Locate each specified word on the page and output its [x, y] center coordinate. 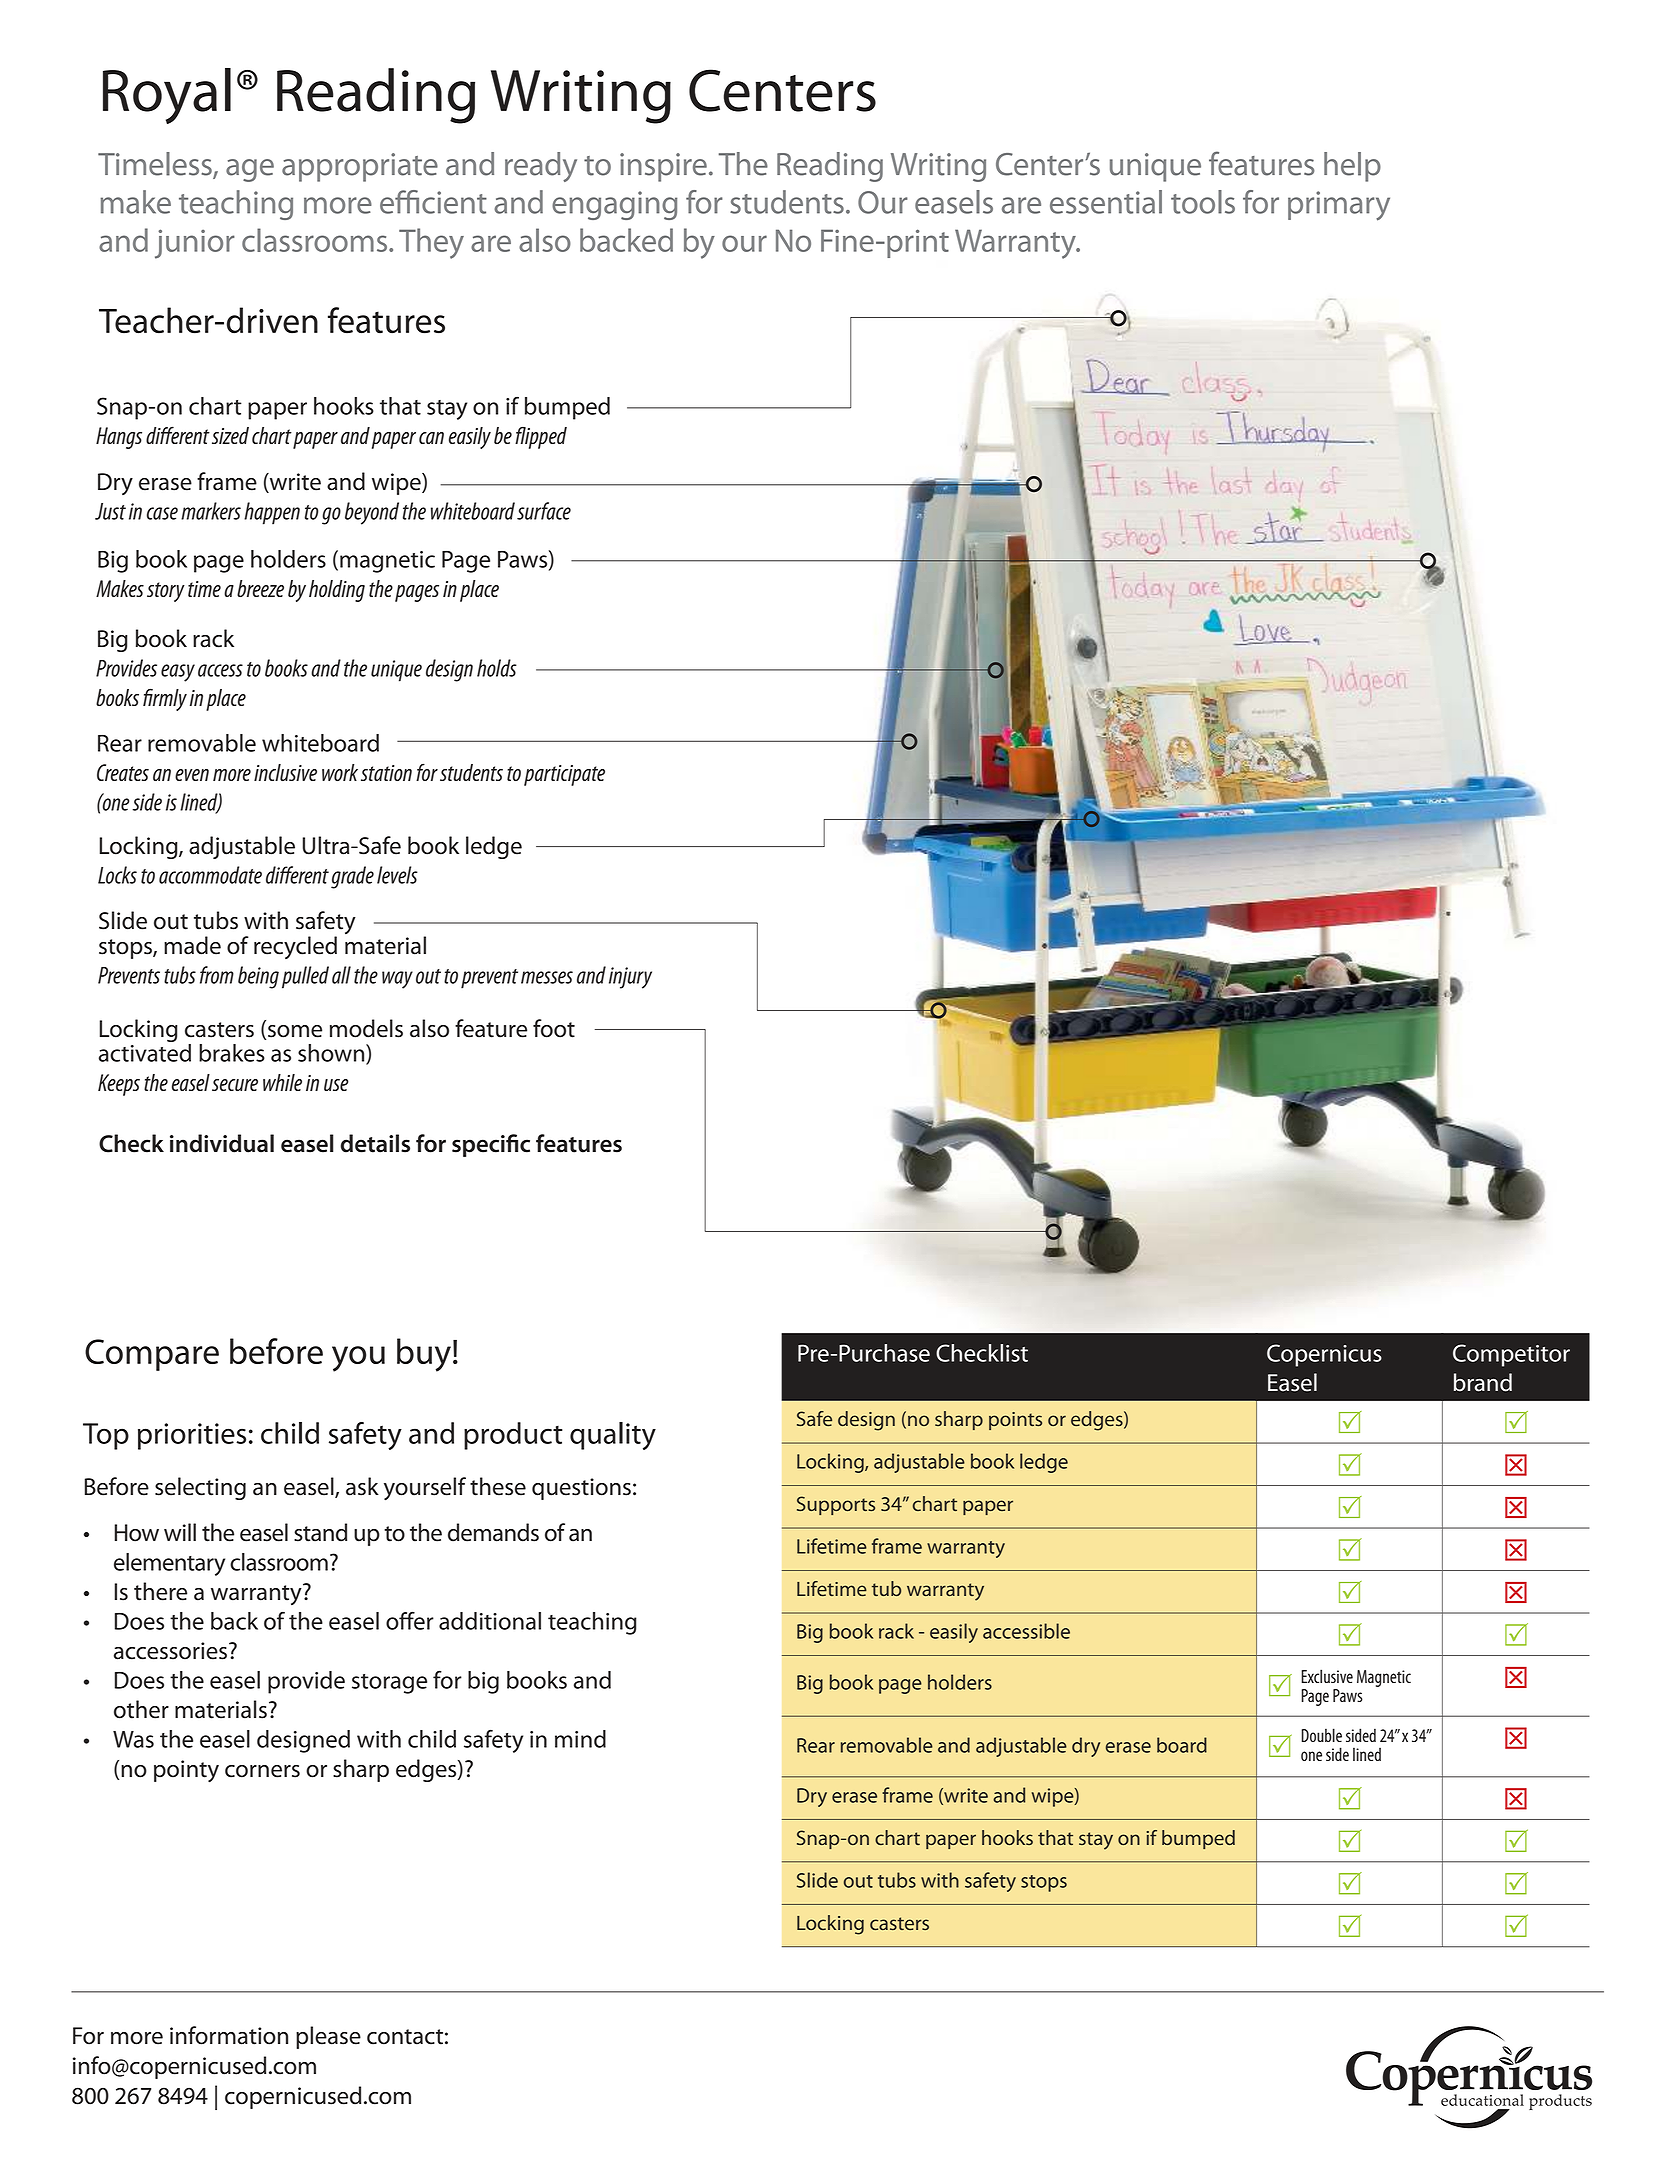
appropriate [360, 167]
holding [337, 591]
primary [1339, 206]
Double [1321, 1735]
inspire [663, 167]
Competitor [1511, 1355]
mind [580, 1739]
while [282, 1082]
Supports [836, 1505]
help [1352, 167]
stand [320, 1532]
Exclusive [1327, 1676]
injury [630, 978]
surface [544, 511]
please [328, 2037]
